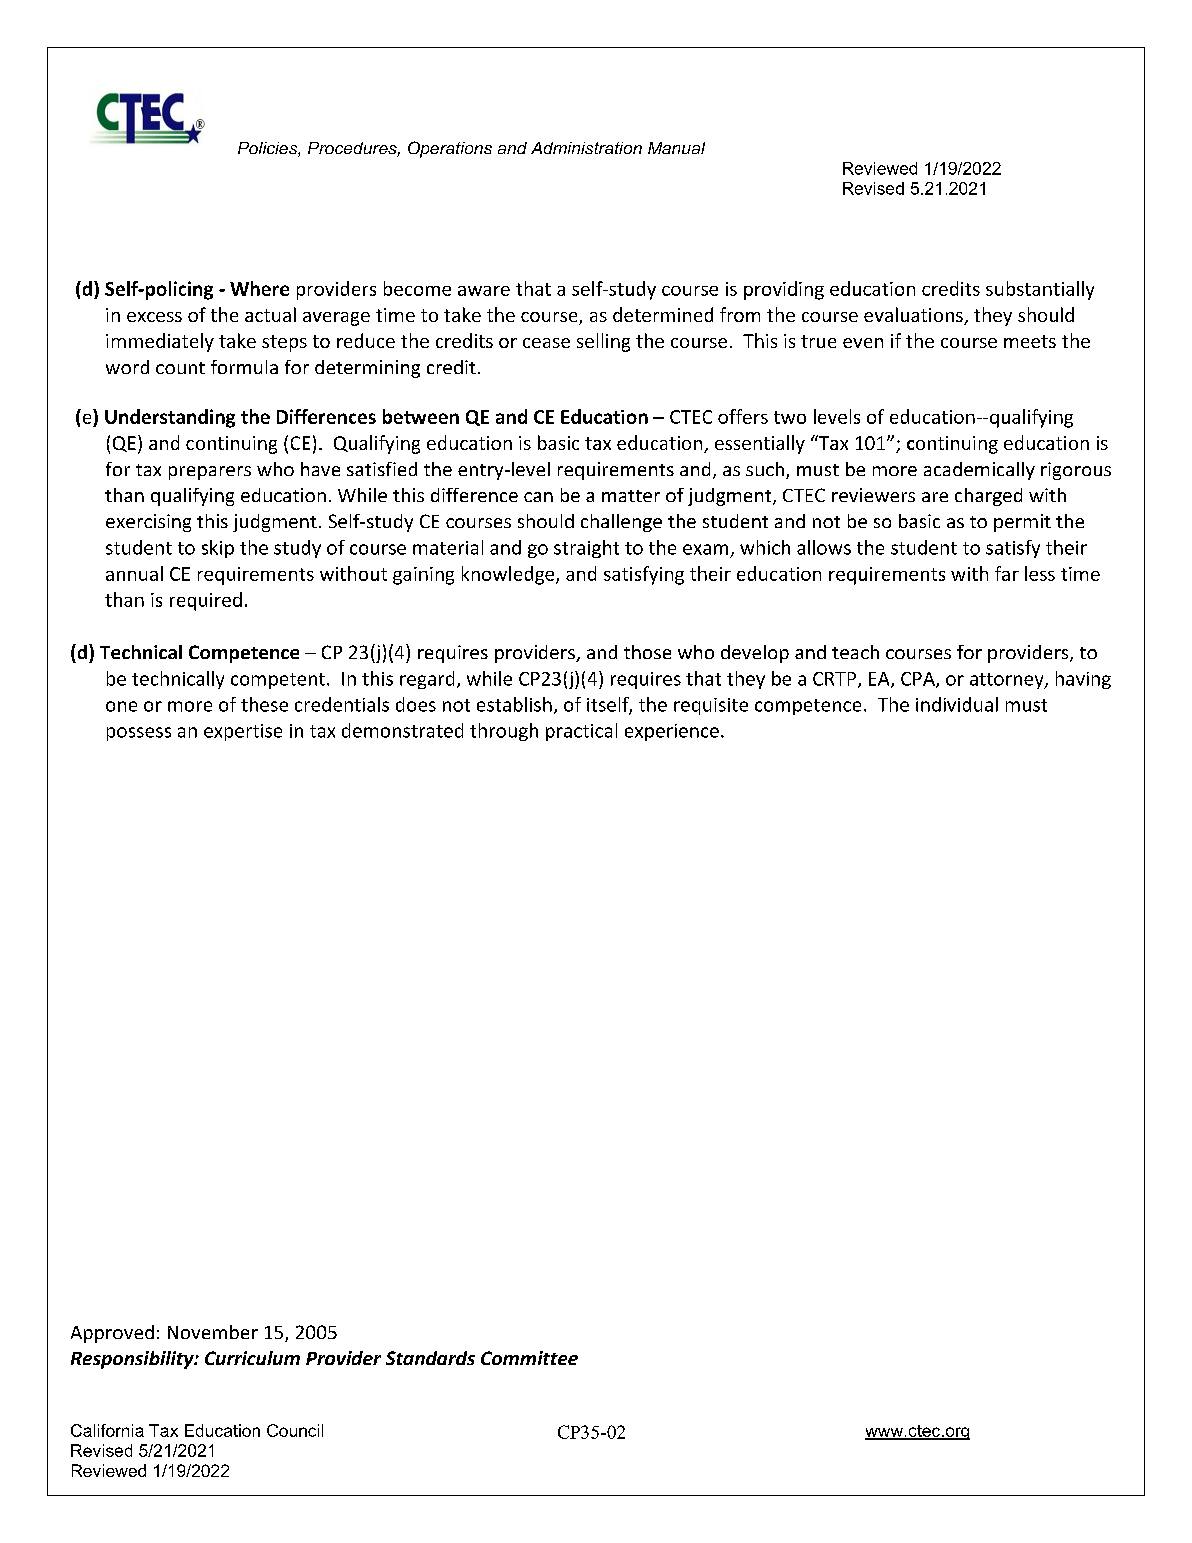 Image resolution: width=1192 pixels, height=1543 pixels. Describe the element at coordinates (1040, 290) in the page. I see `substantially` at that location.
